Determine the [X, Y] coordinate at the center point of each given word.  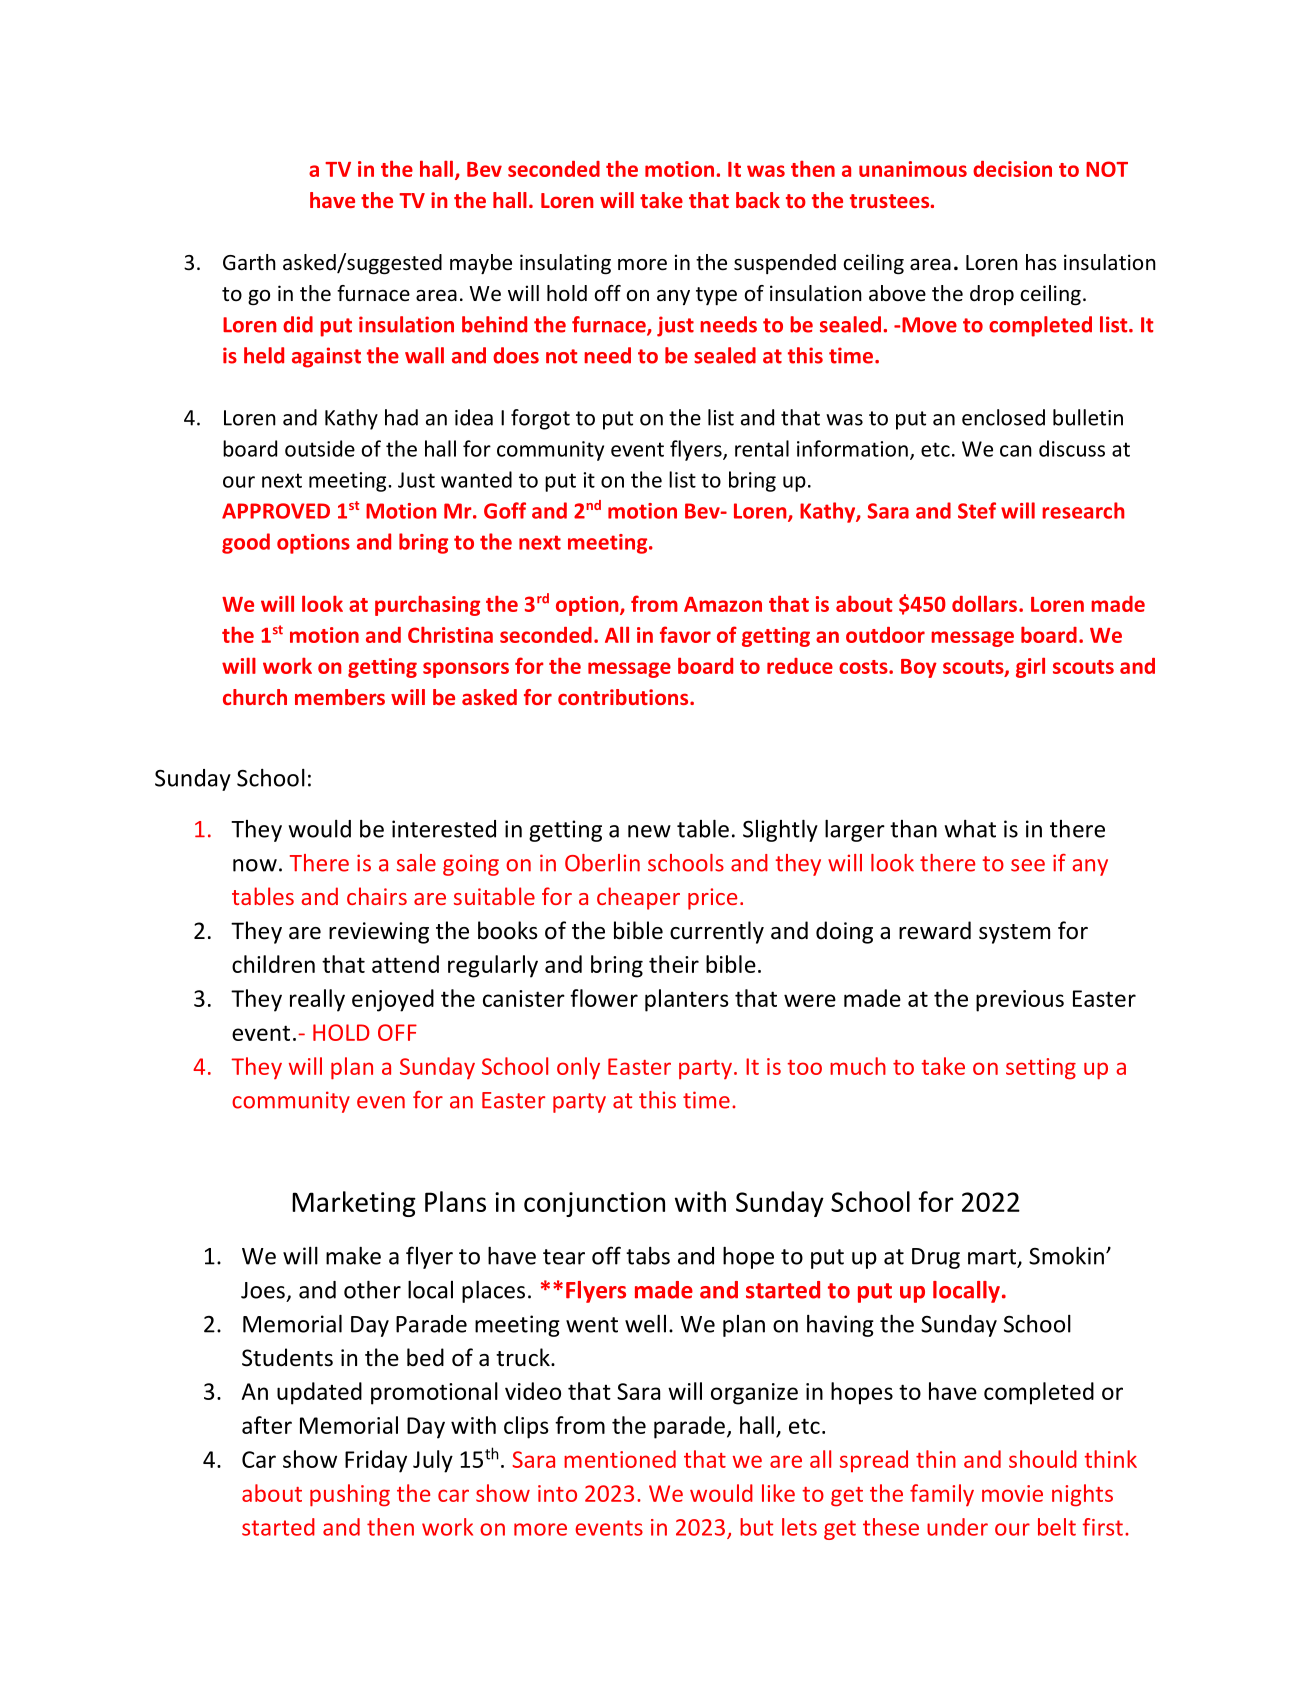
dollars [984, 603]
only [578, 1068]
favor [685, 634]
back [758, 200]
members [340, 697]
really [317, 1000]
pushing [350, 1495]
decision [1012, 169]
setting [1041, 1069]
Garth [249, 262]
